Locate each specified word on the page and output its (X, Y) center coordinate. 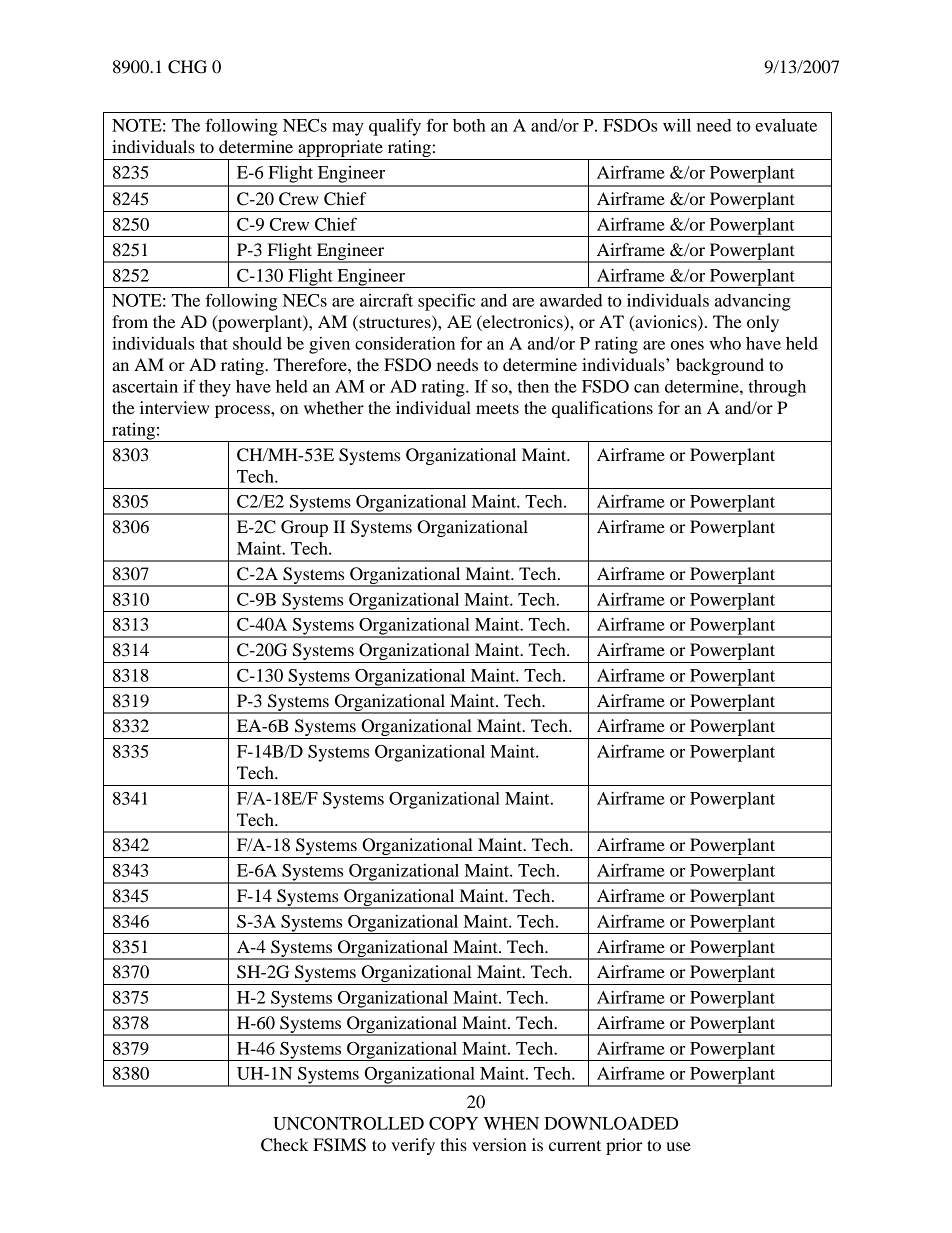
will (677, 125)
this (453, 1144)
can (647, 388)
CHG (187, 67)
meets (497, 408)
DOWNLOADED (611, 1123)
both (469, 125)
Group (304, 528)
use (678, 1146)
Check (285, 1145)
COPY (453, 1123)
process (243, 411)
